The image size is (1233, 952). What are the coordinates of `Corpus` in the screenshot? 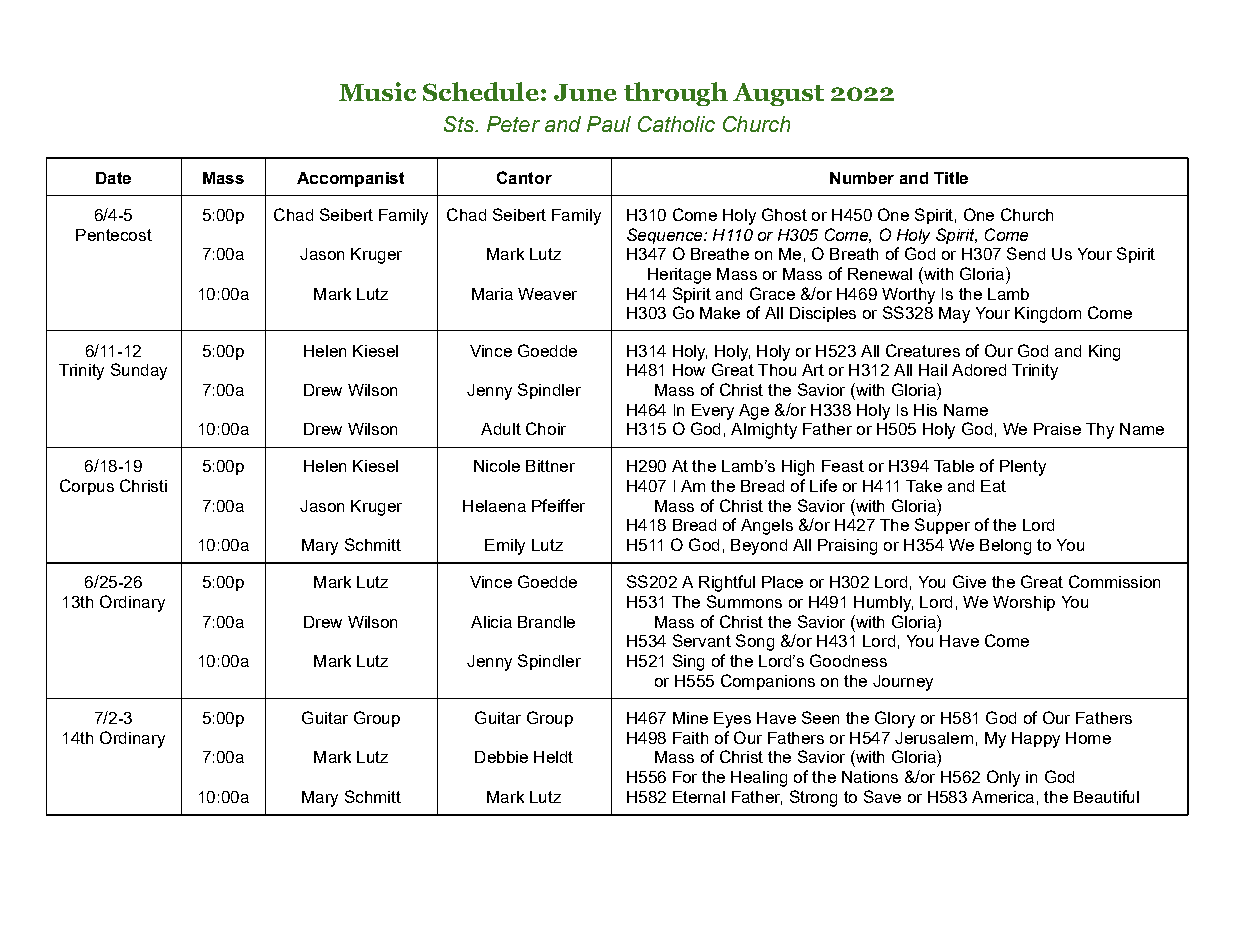 It's located at (87, 487).
